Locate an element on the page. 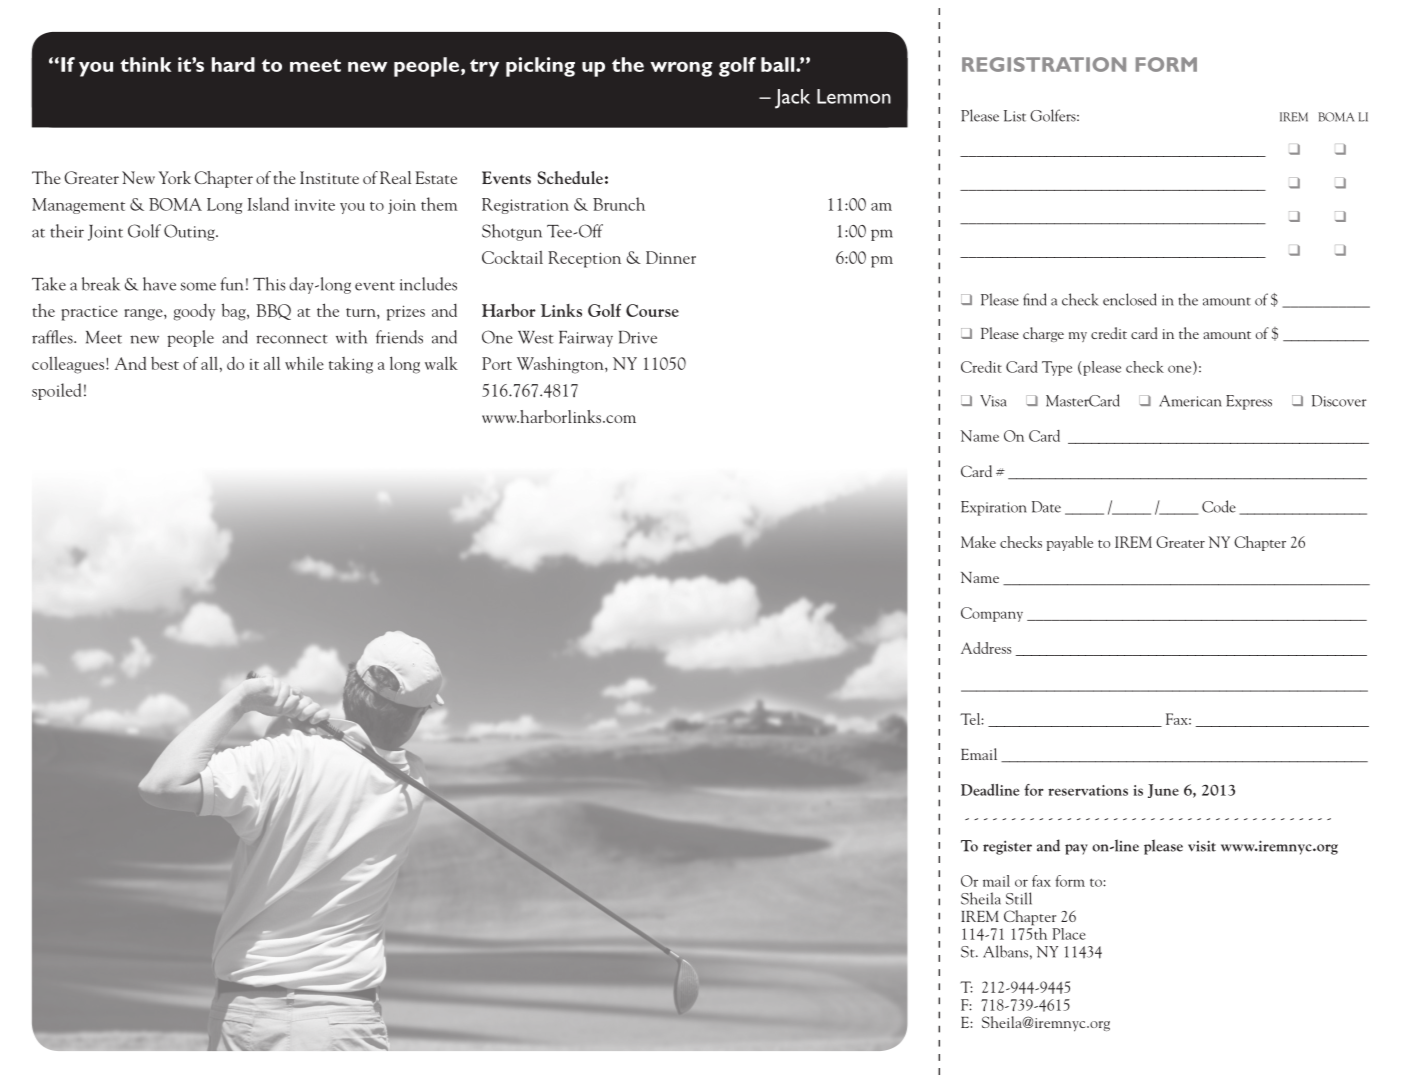 The image size is (1401, 1083). List is located at coordinates (1015, 116).
